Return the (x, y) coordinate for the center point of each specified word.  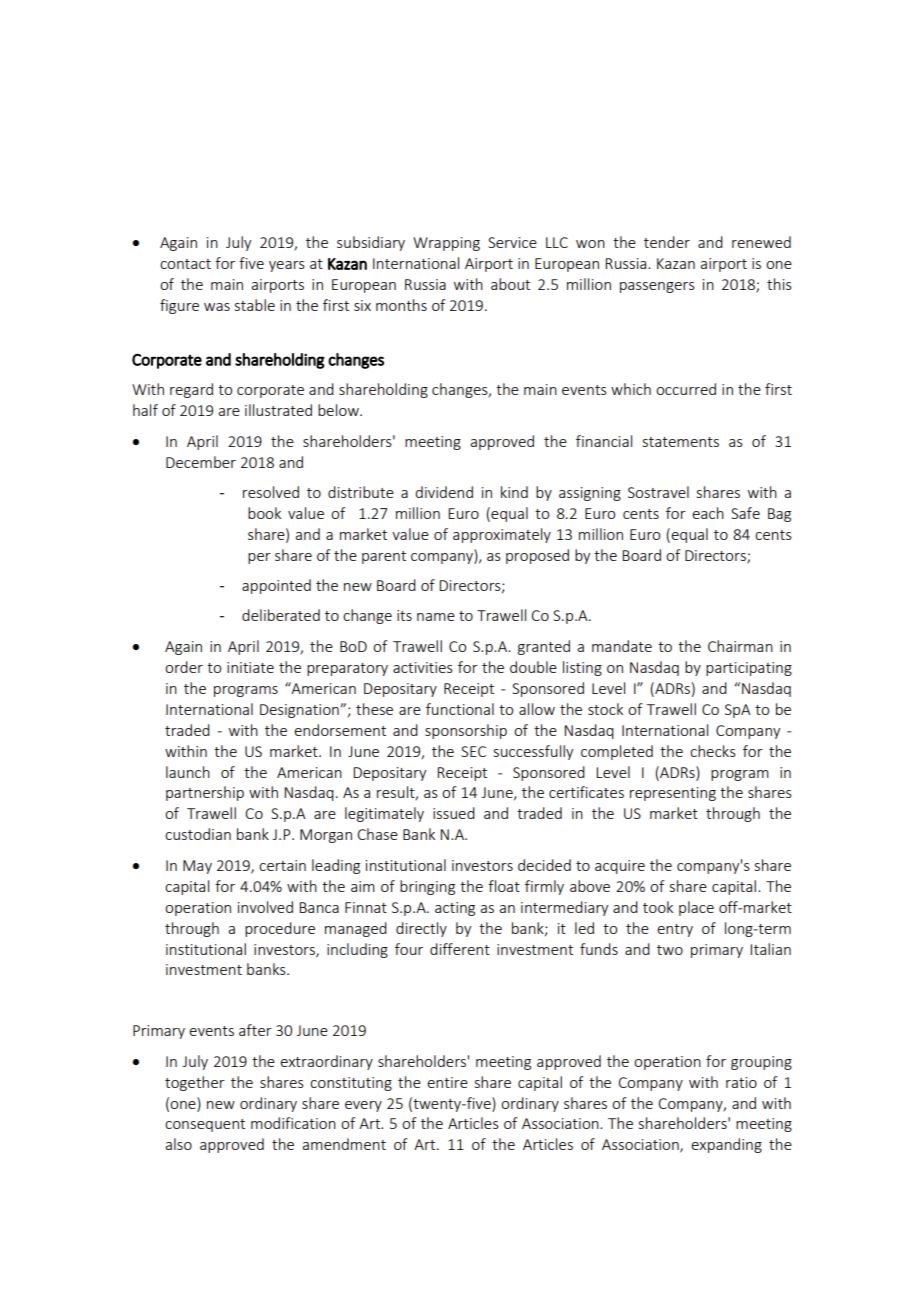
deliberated (281, 615)
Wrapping (446, 244)
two (670, 950)
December (201, 462)
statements (681, 442)
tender (667, 242)
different (460, 949)
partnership (205, 793)
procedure (280, 929)
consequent (205, 1125)
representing (673, 794)
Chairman (740, 646)
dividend (444, 492)
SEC (473, 751)
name (436, 617)
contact (185, 264)
